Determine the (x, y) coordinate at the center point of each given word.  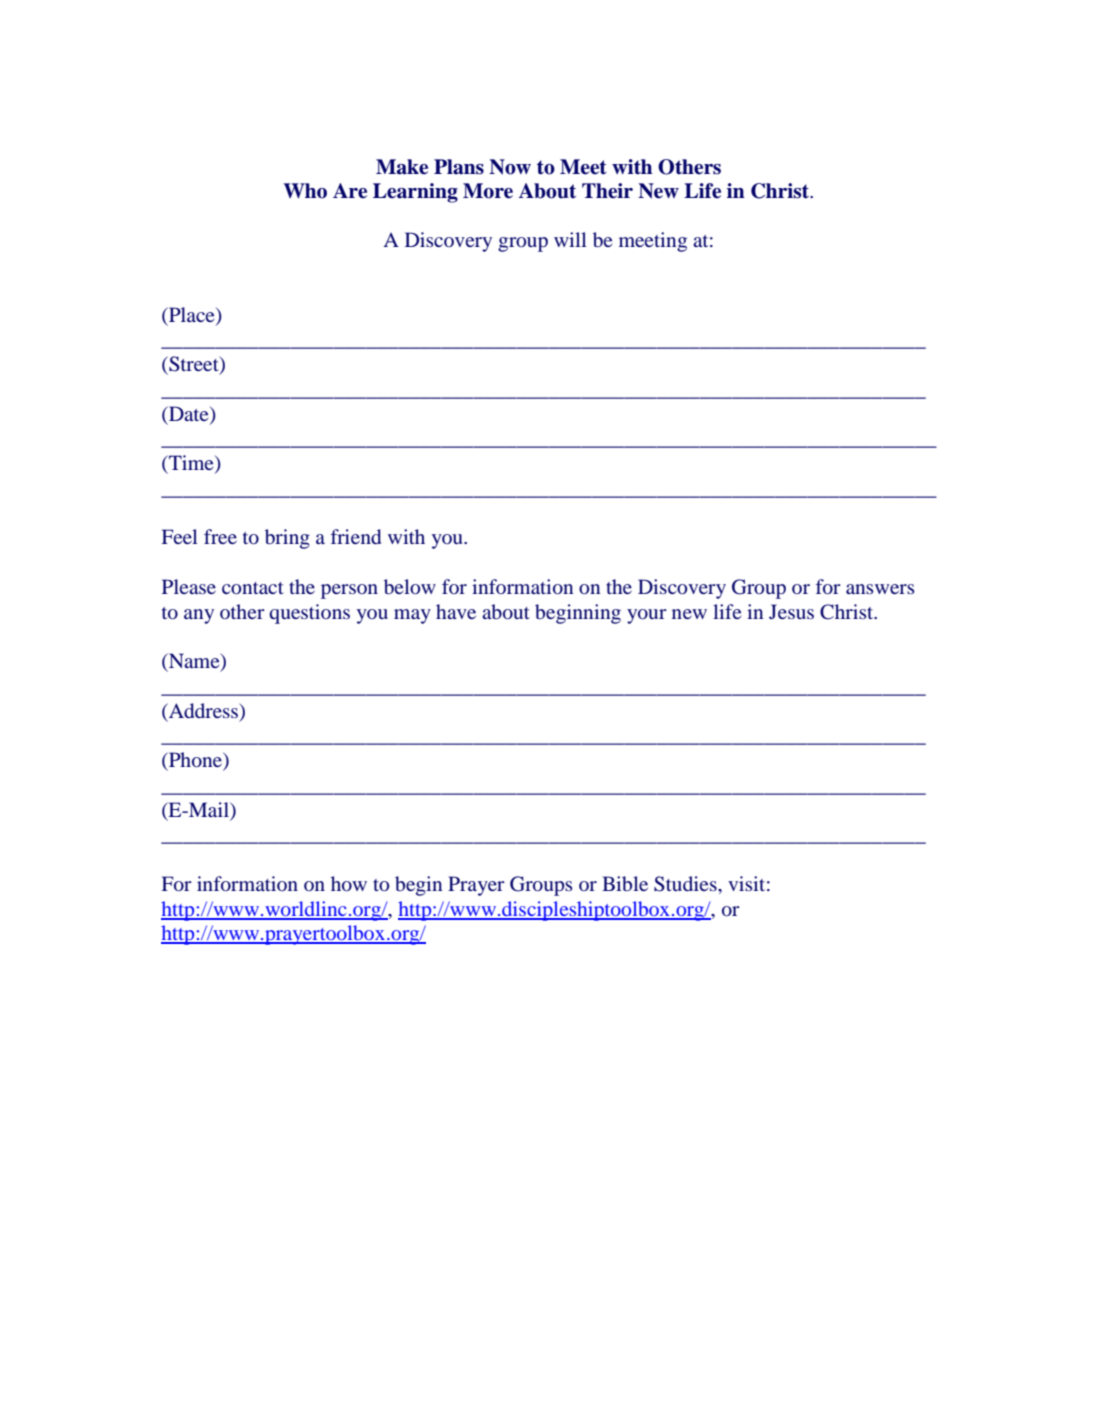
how (349, 883)
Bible (625, 883)
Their (607, 191)
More (488, 191)
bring (287, 539)
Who (305, 191)
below (410, 586)
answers (880, 589)
